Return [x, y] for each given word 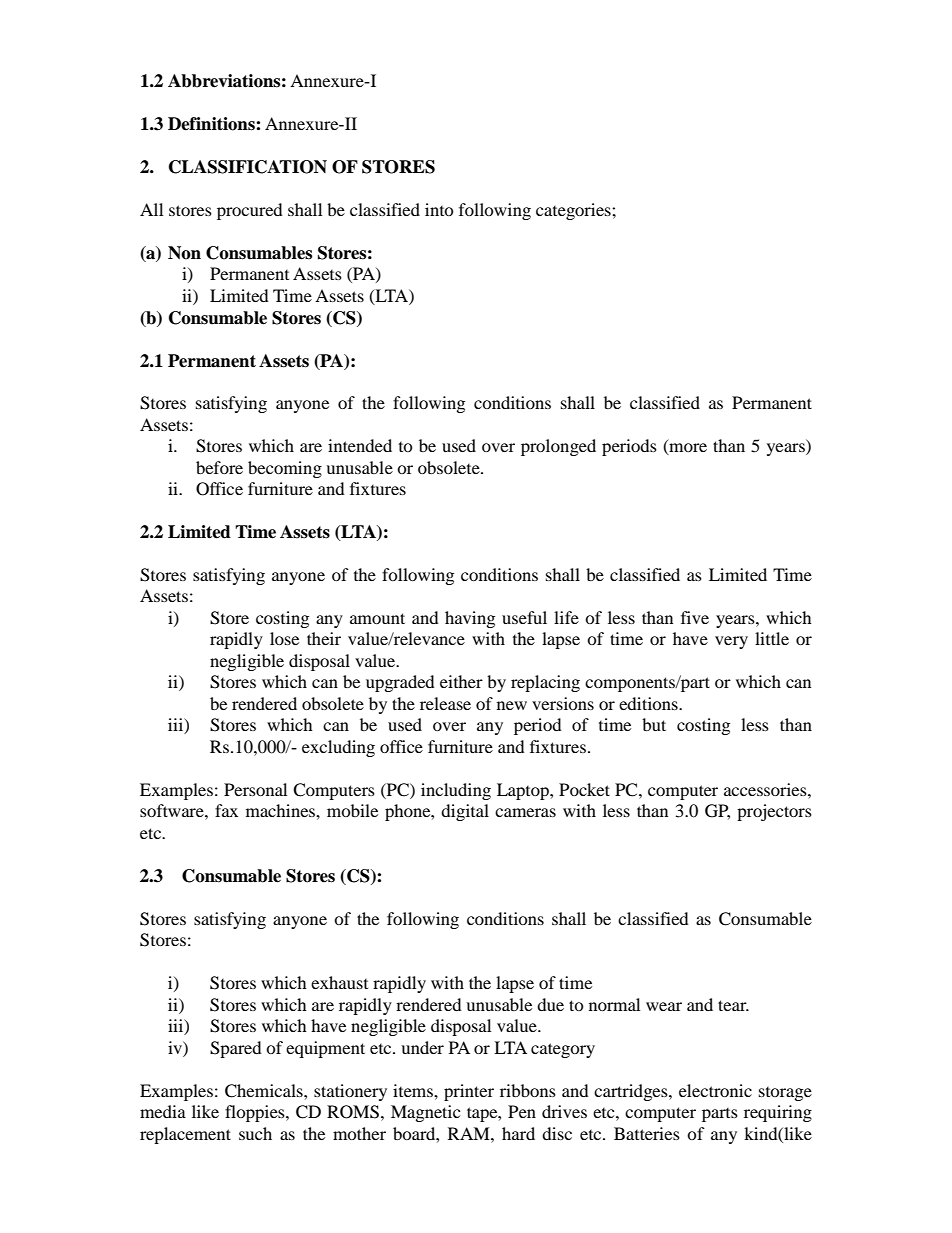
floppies [256, 1113]
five [695, 617]
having [470, 619]
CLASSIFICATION [248, 167]
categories [574, 211]
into [439, 209]
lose [284, 638]
